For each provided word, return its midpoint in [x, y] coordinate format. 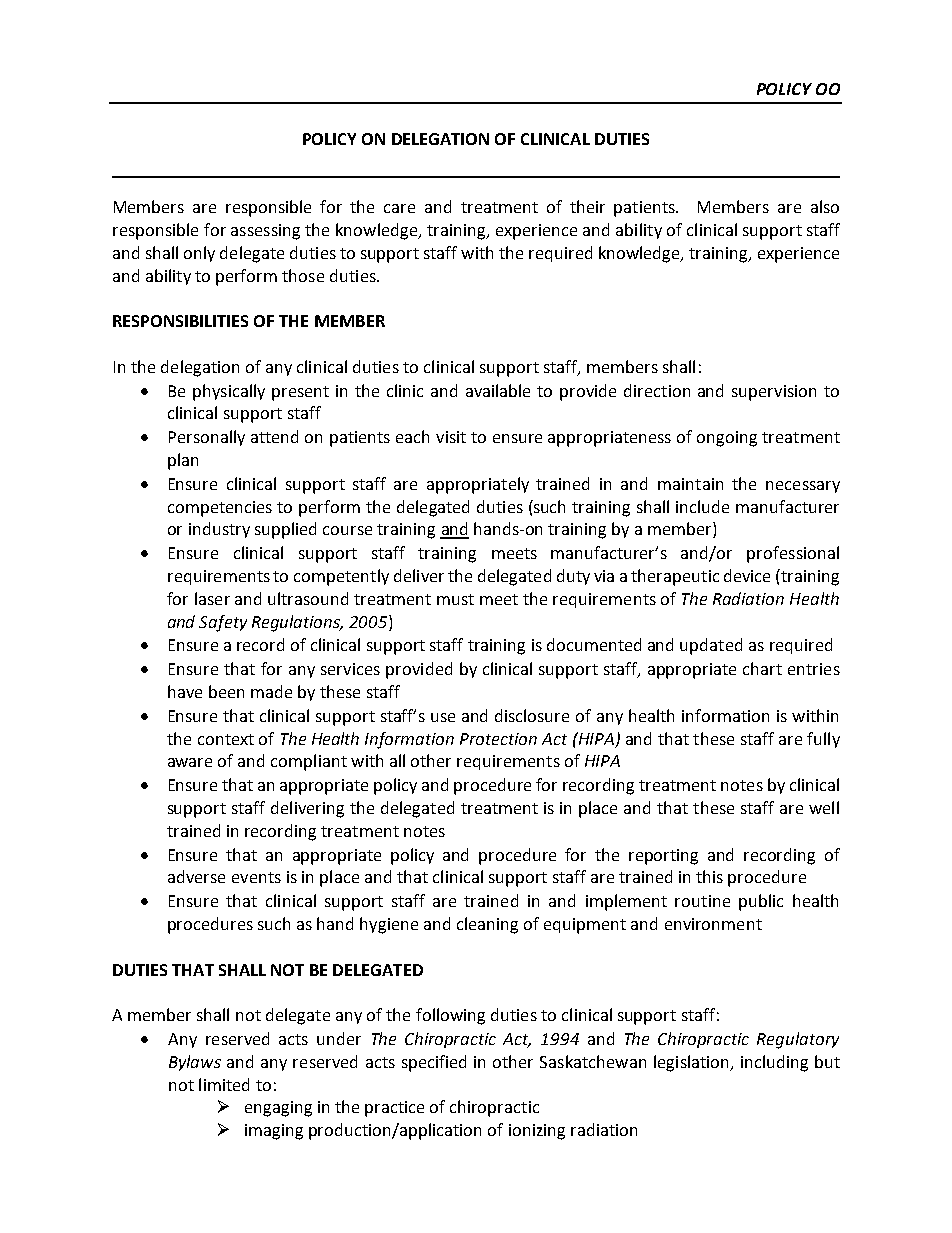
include [702, 506]
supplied [285, 530]
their [587, 206]
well [824, 807]
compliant [309, 762]
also [825, 206]
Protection [498, 739]
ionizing [537, 1132]
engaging [278, 1109]
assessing [265, 232]
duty [573, 577]
